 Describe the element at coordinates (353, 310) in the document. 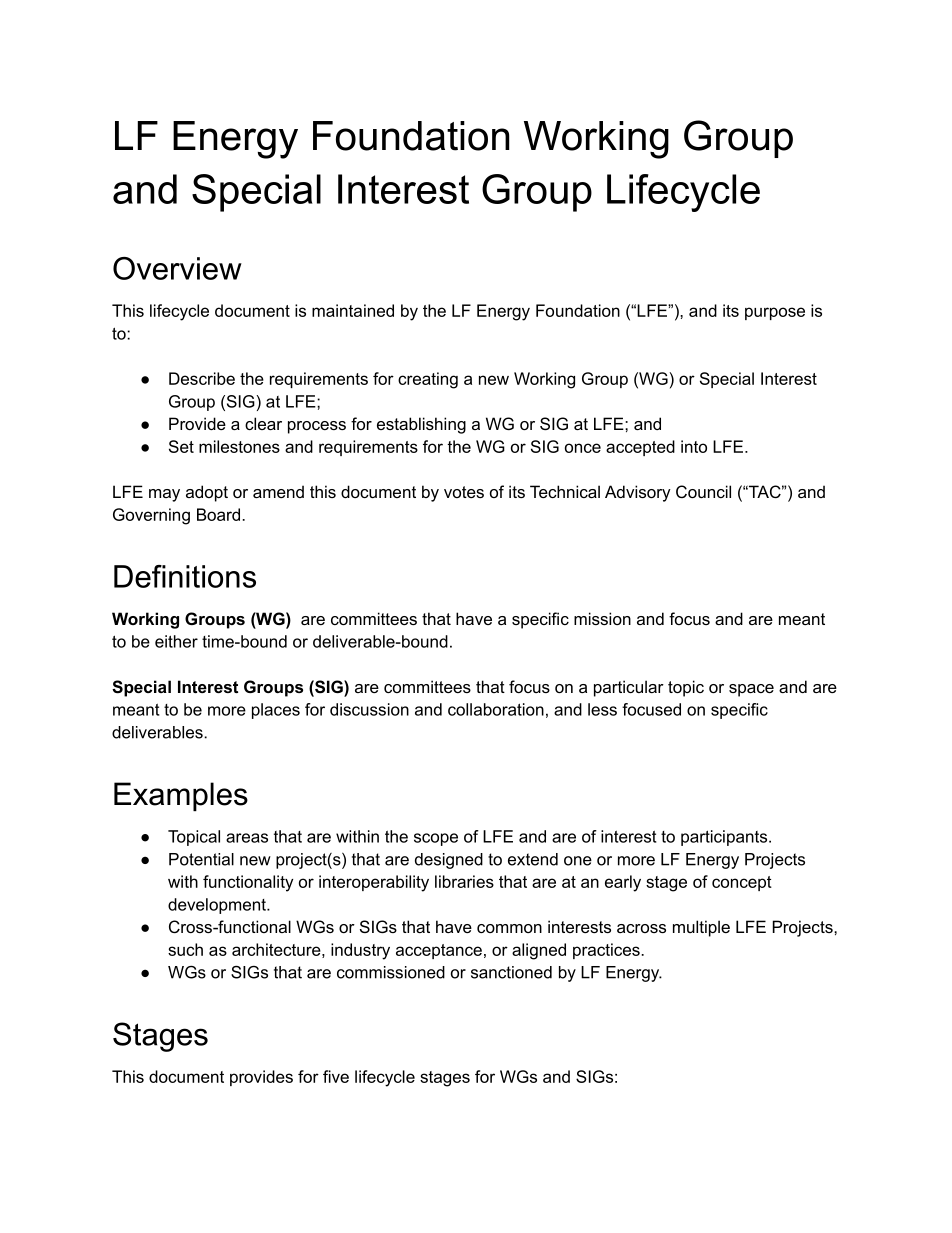

I see `maintained` at that location.
